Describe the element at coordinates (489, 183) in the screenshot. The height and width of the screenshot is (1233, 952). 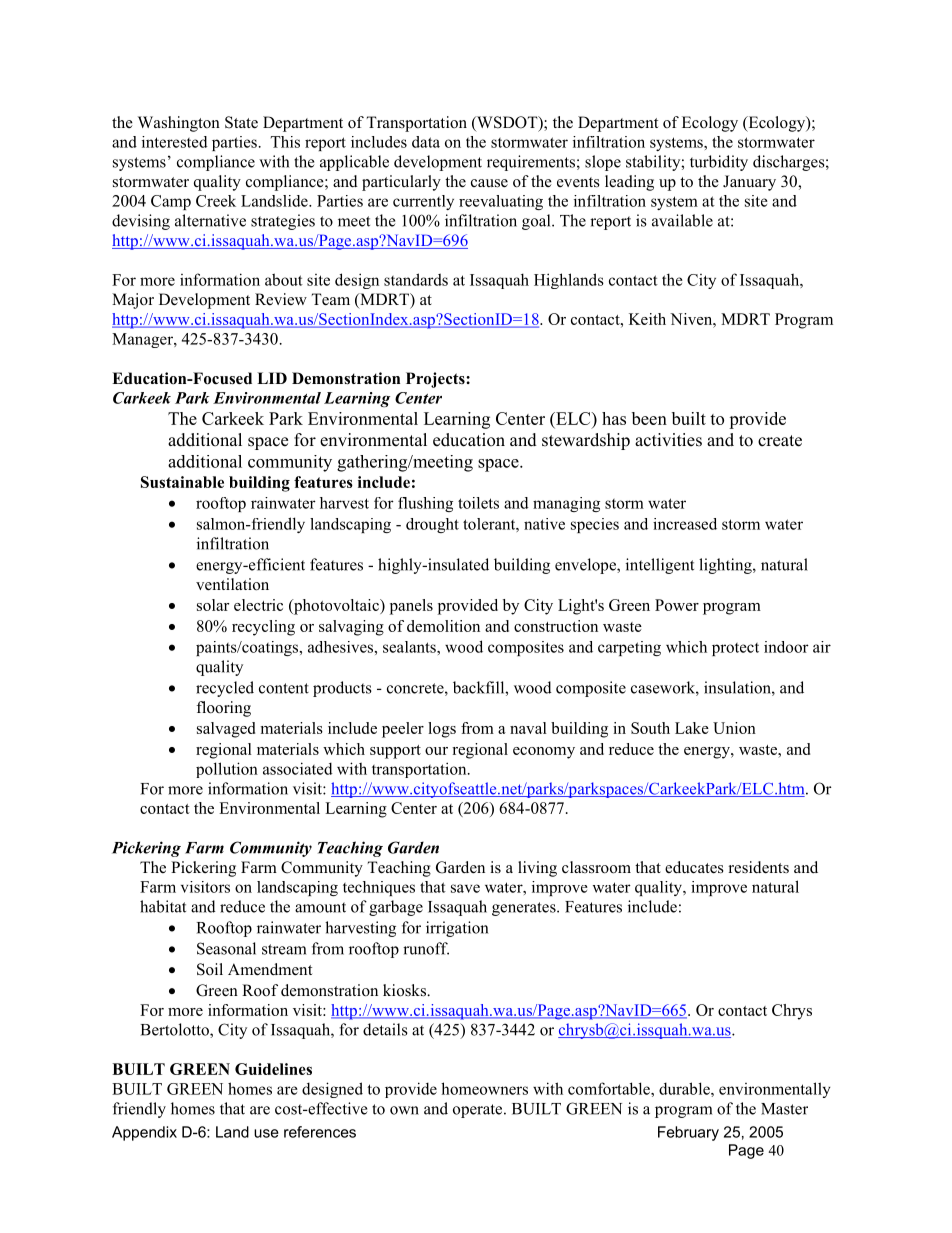
I see `cause` at that location.
